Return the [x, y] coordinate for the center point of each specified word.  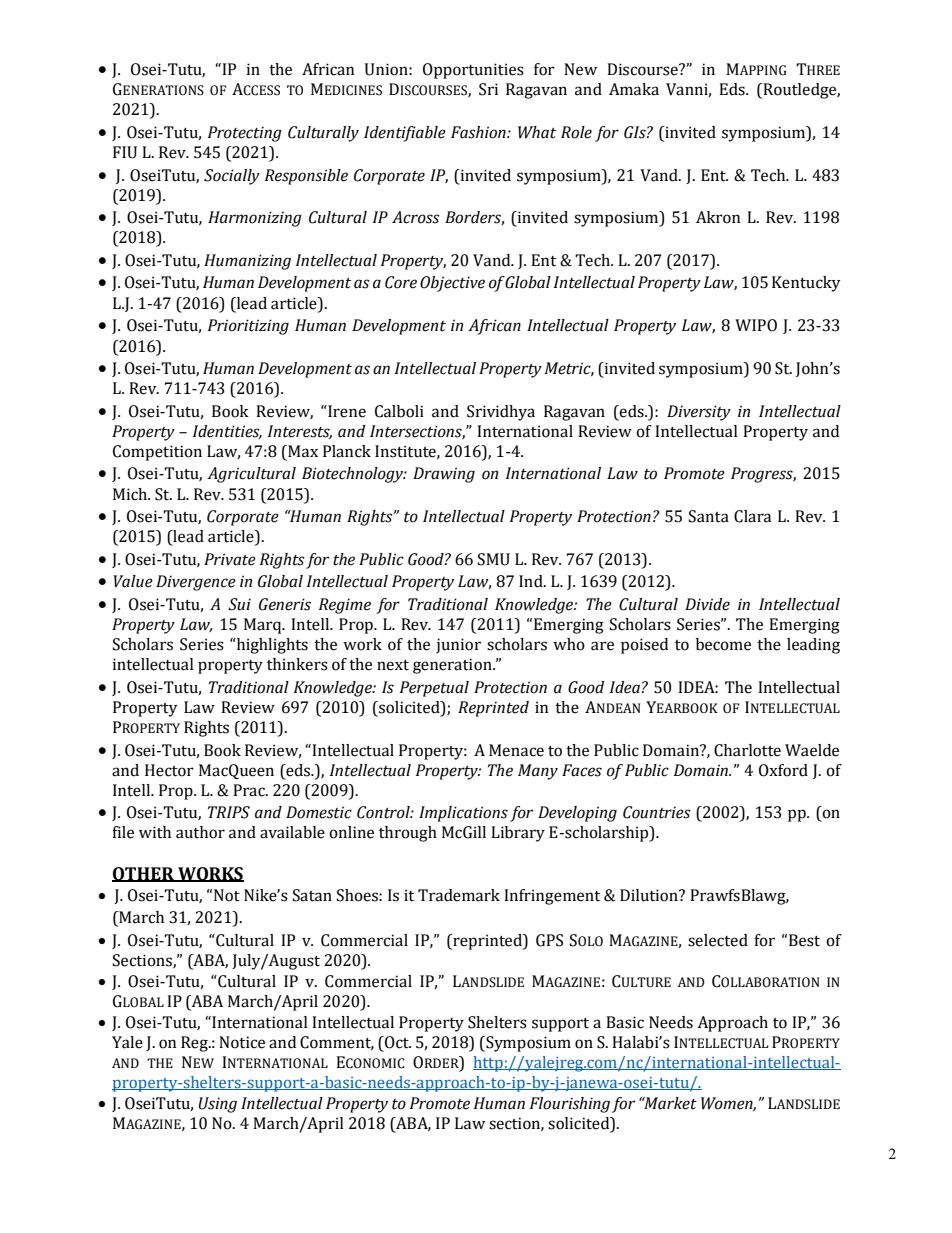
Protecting [245, 134]
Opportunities [473, 71]
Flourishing [570, 1105]
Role [576, 132]
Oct [397, 1042]
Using [217, 1105]
